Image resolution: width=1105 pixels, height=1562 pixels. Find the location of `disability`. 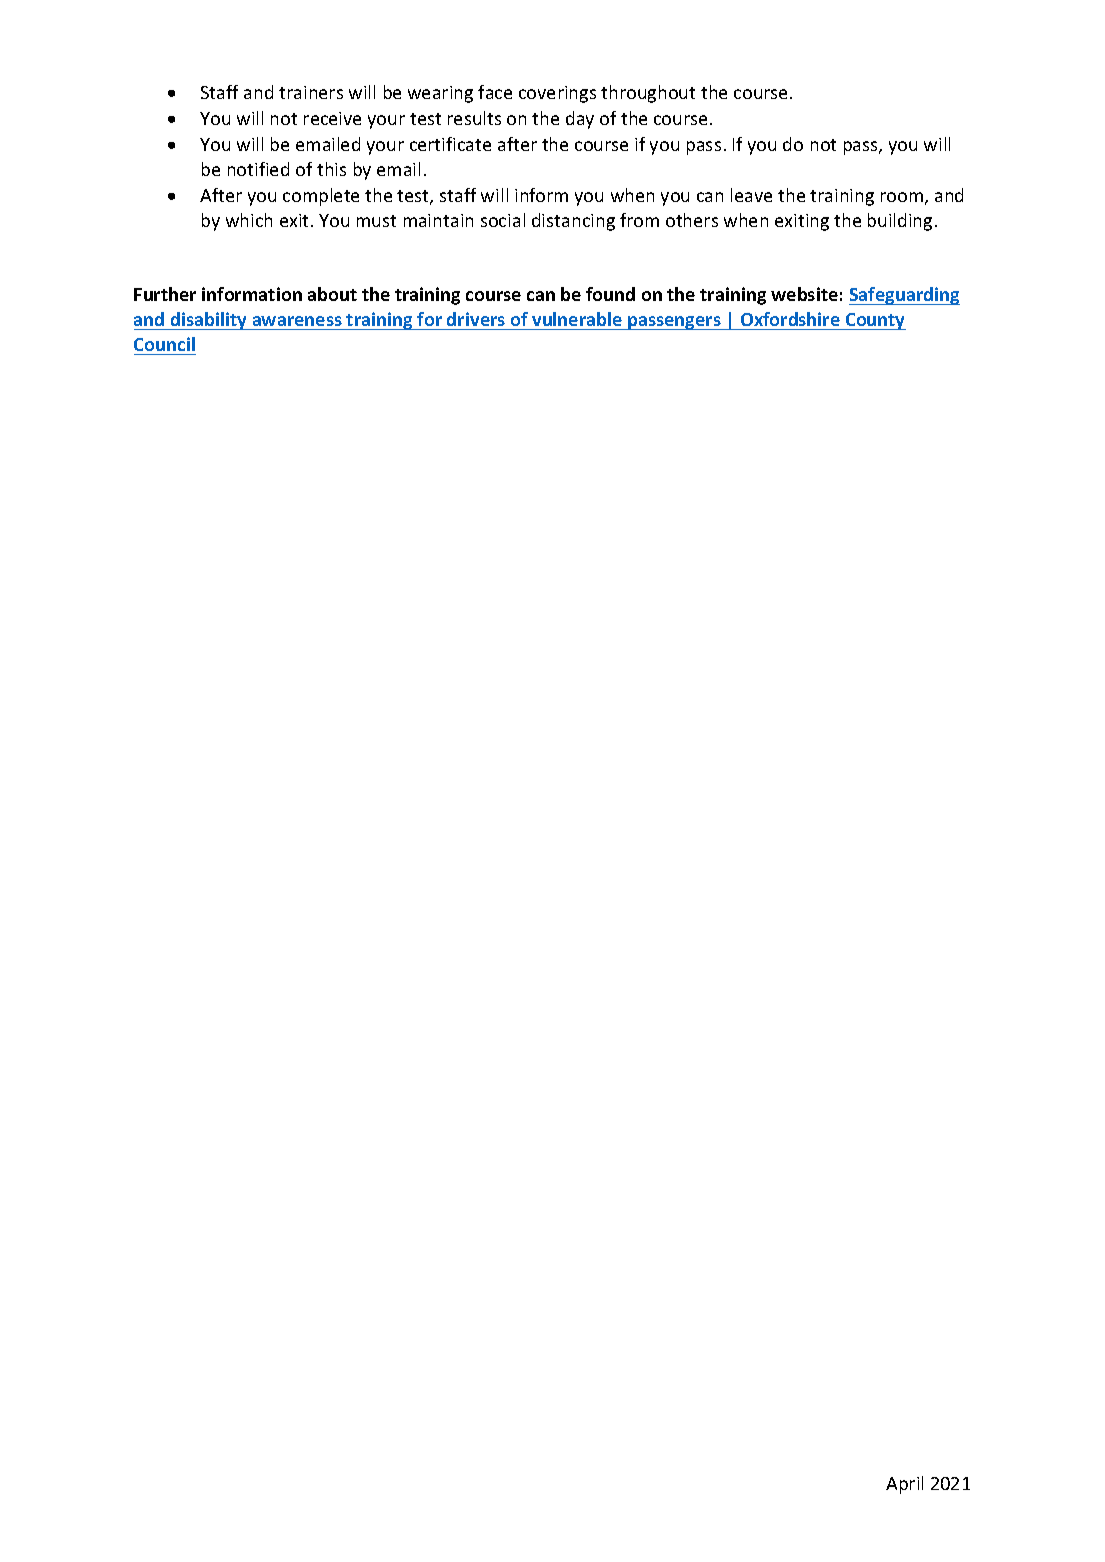

disability is located at coordinates (209, 321).
